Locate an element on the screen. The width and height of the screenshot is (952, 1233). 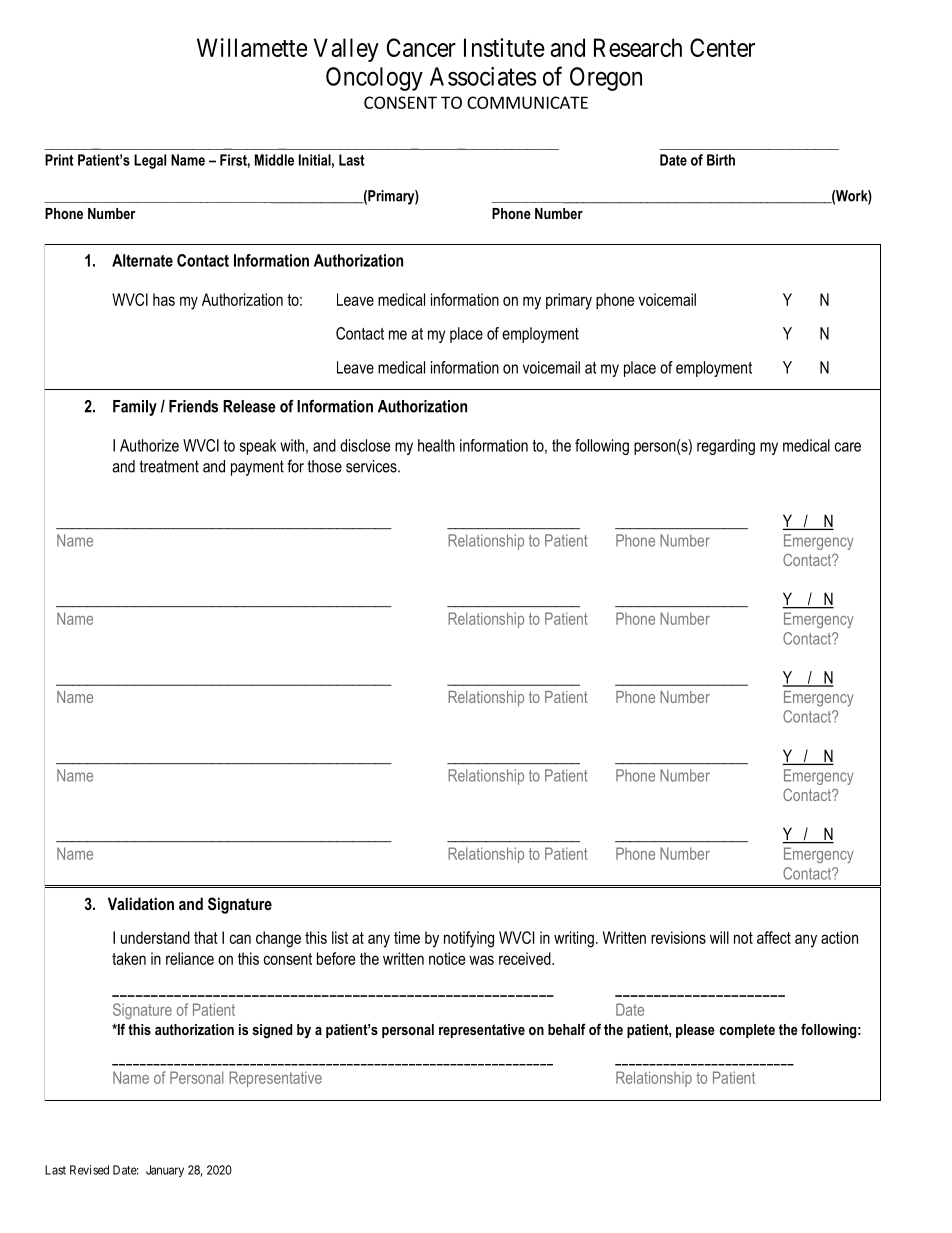
treatment is located at coordinates (169, 466).
